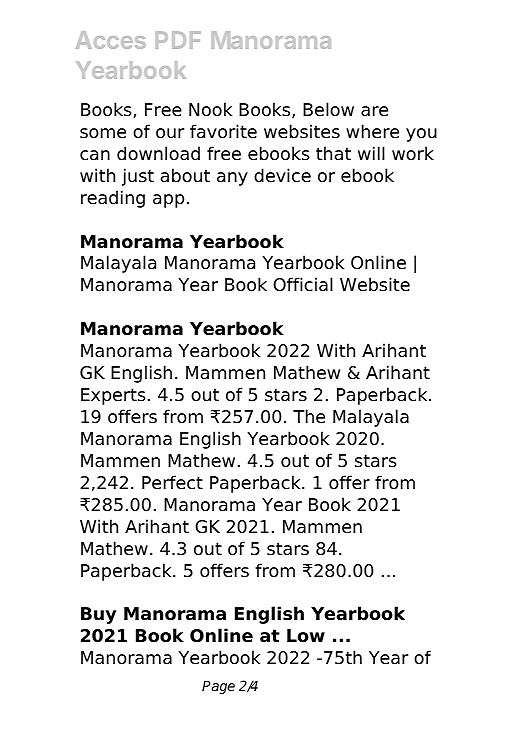 The width and height of the screenshot is (522, 736). Describe the element at coordinates (113, 396) in the screenshot. I see `Experts` at that location.
